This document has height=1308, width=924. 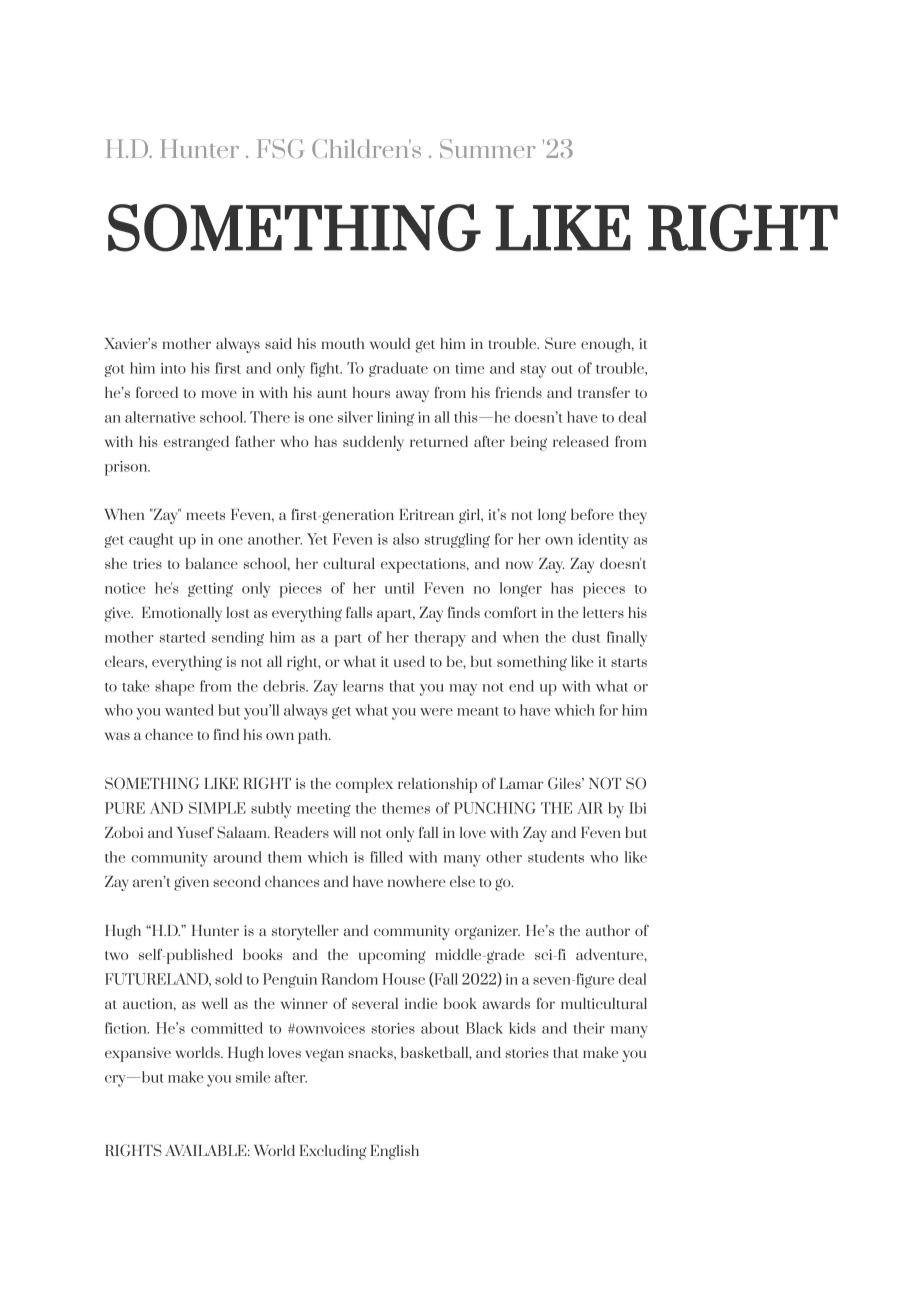 What do you see at coordinates (560, 343) in the document?
I see `Sure` at bounding box center [560, 343].
